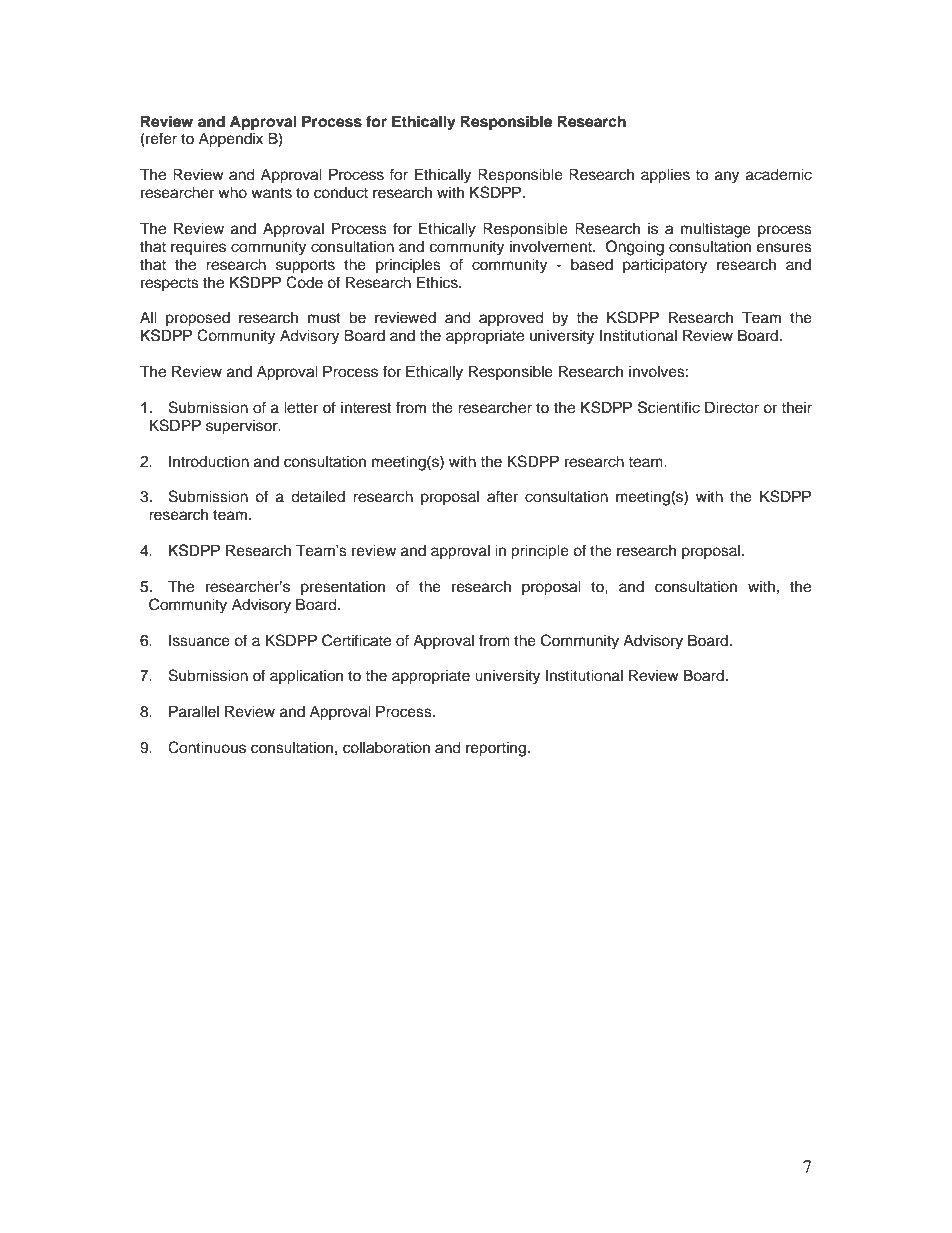 This screenshot has height=1233, width=952. Describe the element at coordinates (669, 407) in the screenshot. I see `Scientific` at that location.
